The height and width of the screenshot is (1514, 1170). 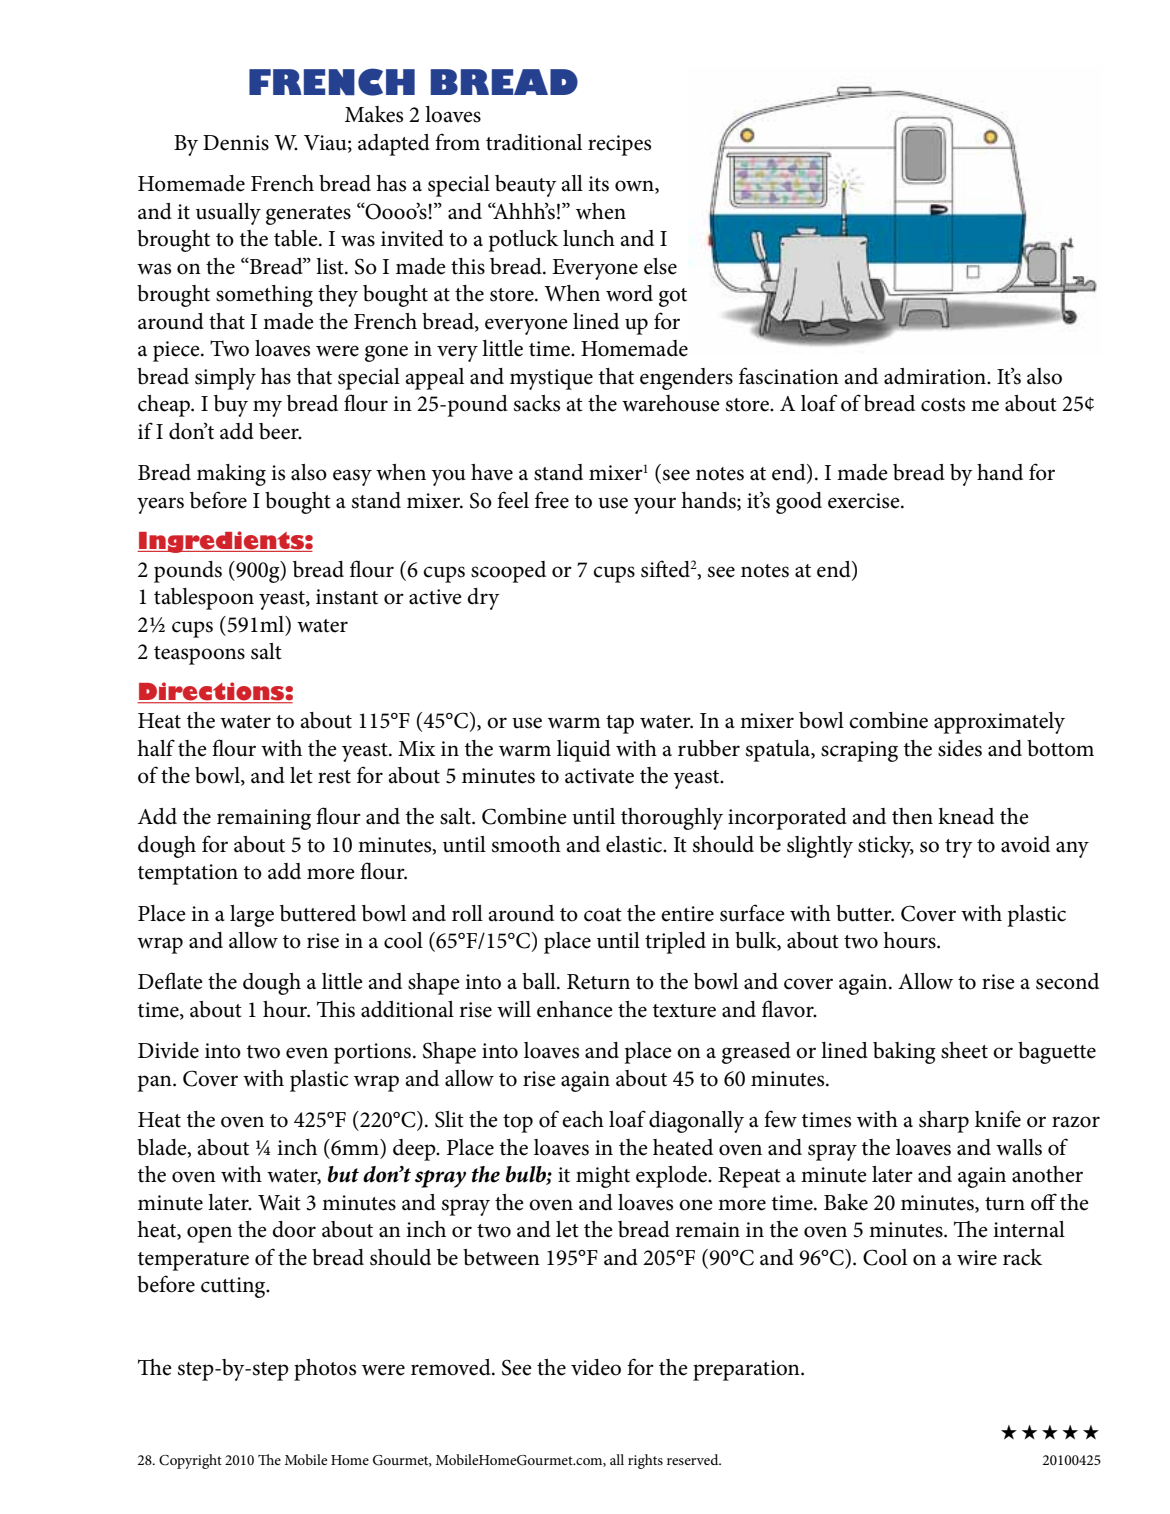 What do you see at coordinates (654, 505) in the screenshot?
I see `your` at bounding box center [654, 505].
